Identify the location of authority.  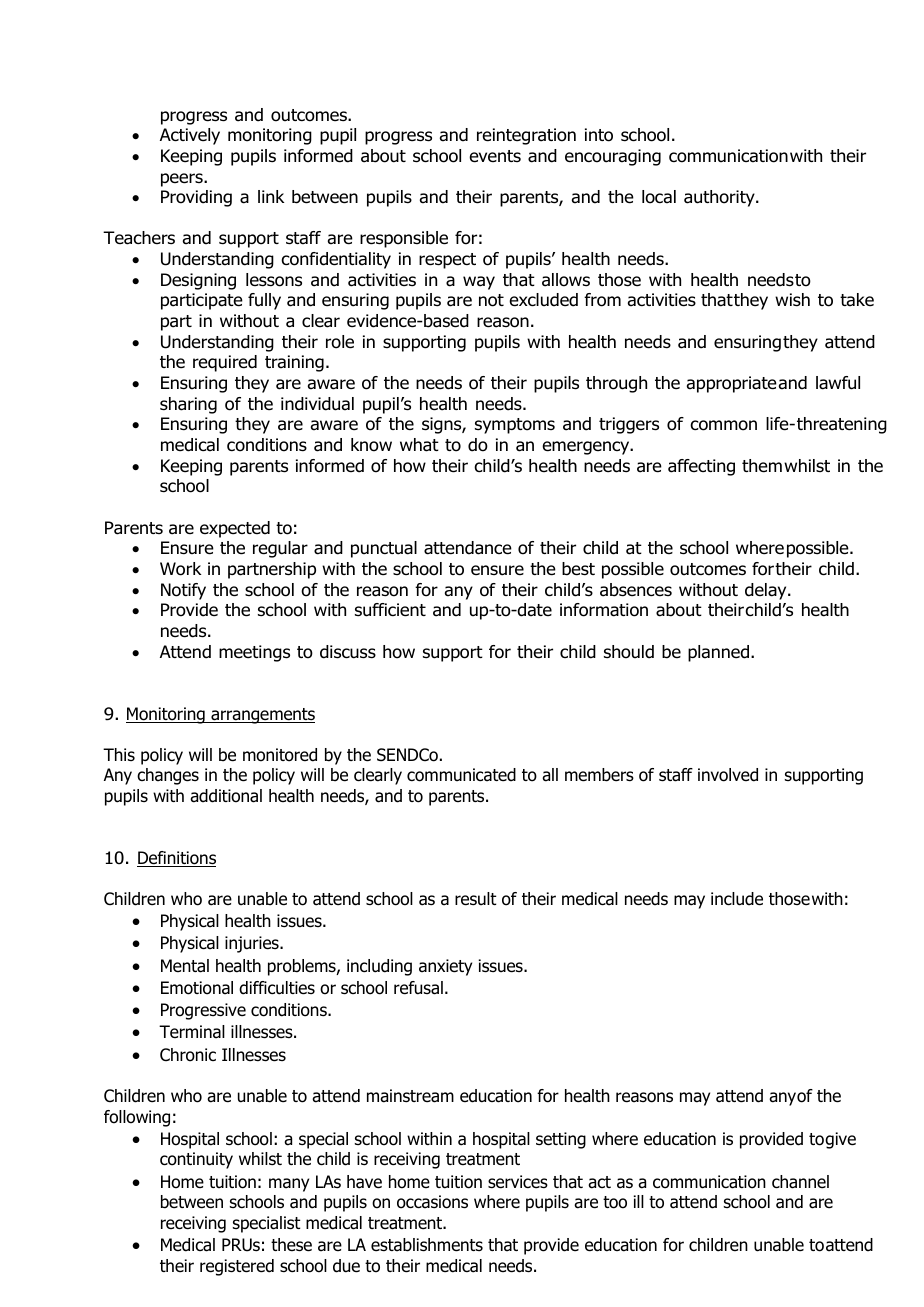
(720, 198).
